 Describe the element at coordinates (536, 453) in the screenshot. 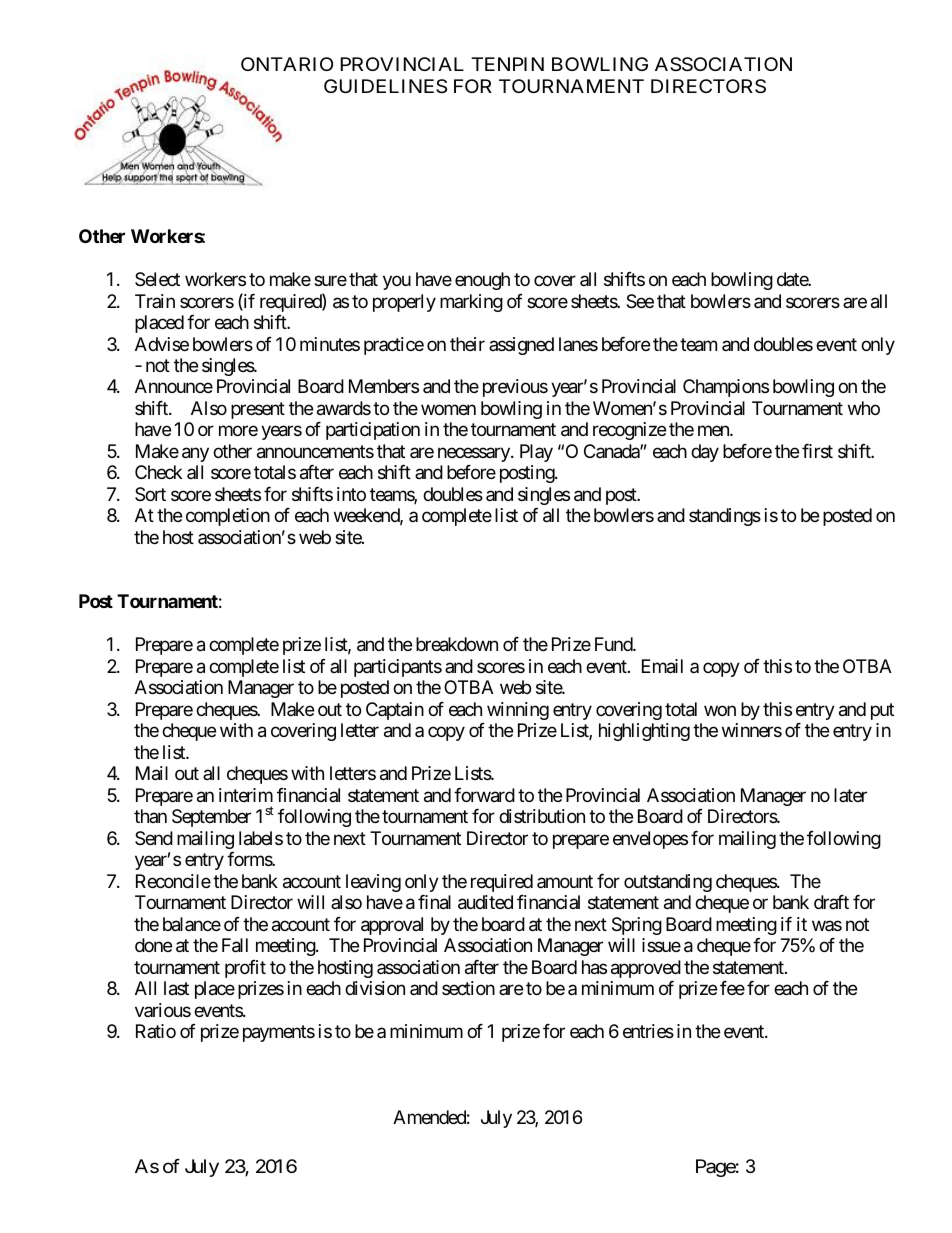

I see `Play` at that location.
